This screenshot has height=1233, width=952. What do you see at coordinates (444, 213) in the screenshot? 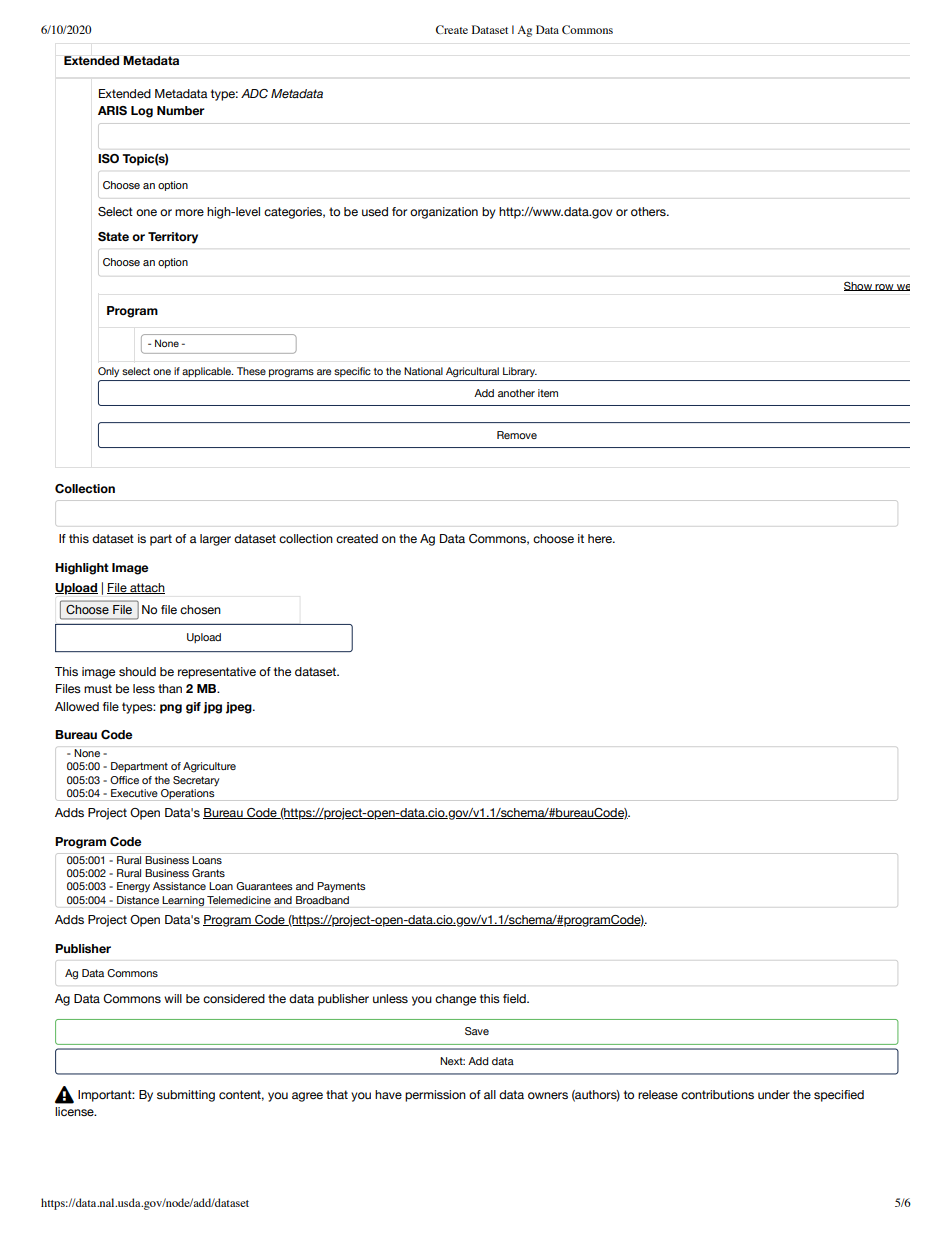
I see `organization` at bounding box center [444, 213].
